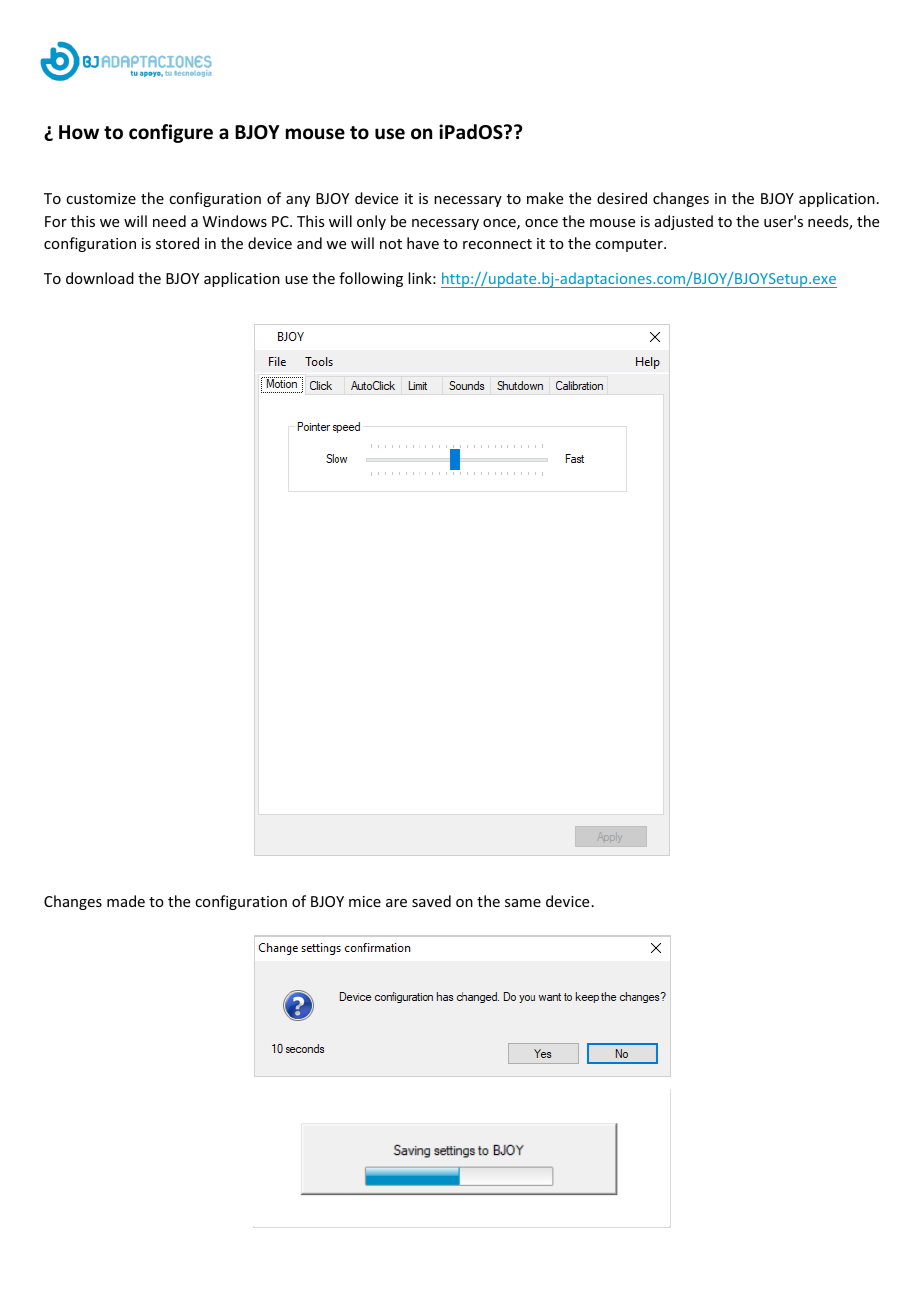 The height and width of the image is (1308, 924). Describe the element at coordinates (622, 198) in the image. I see `desired` at that location.
